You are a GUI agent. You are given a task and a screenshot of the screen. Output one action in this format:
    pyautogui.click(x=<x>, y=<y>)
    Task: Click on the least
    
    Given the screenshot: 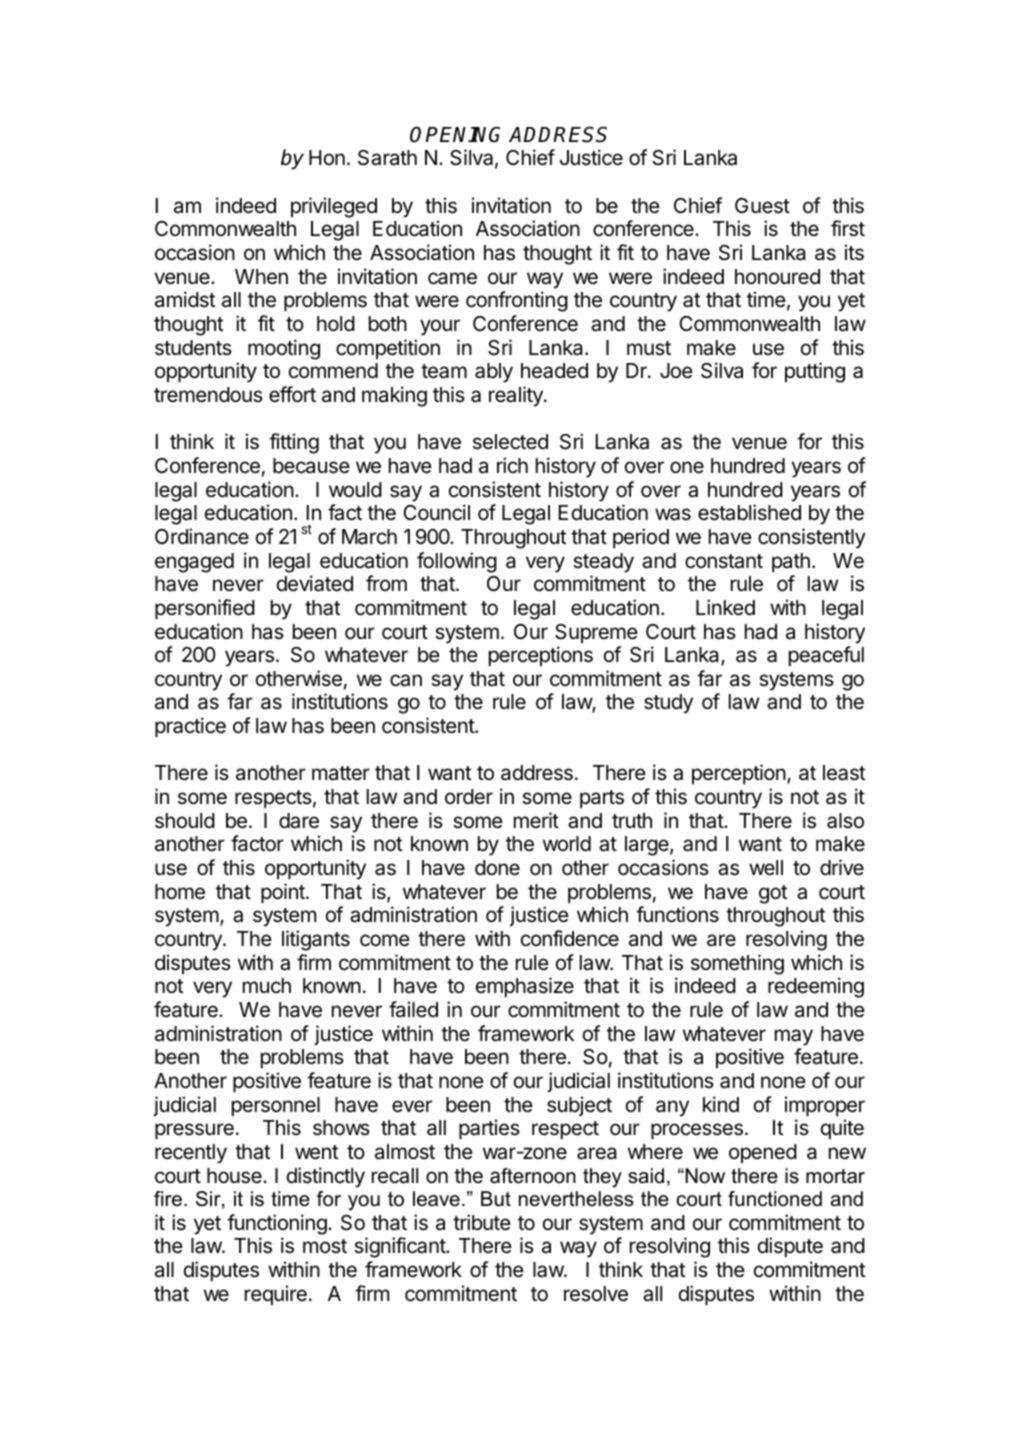 What is the action you would take?
    pyautogui.click(x=844, y=773)
